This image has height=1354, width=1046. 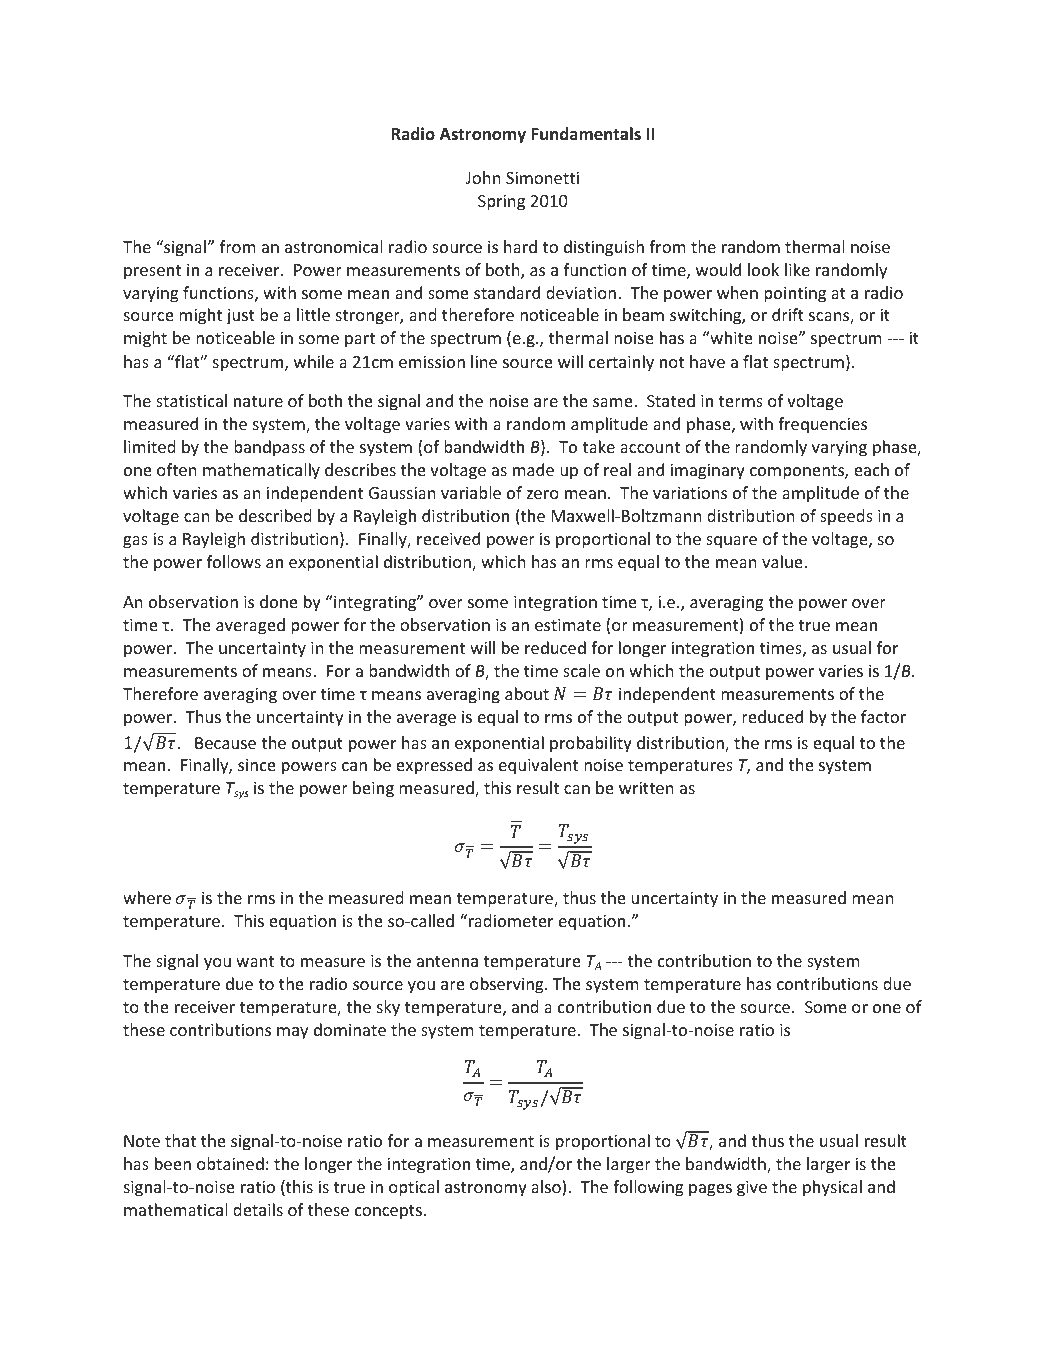 I want to click on obtained, so click(x=230, y=1163).
